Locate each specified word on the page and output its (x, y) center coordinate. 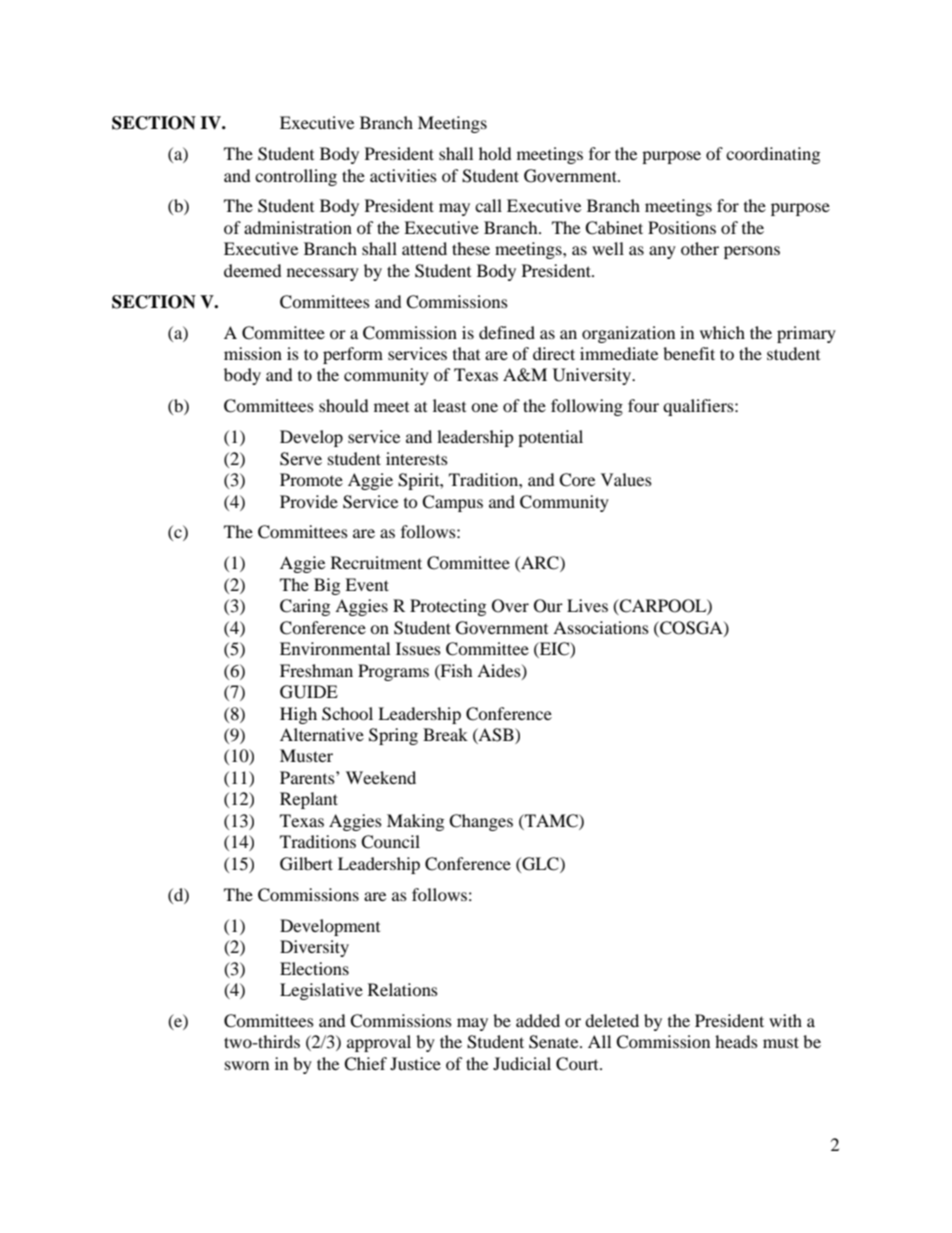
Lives (587, 605)
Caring (305, 607)
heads (736, 1041)
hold (495, 153)
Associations (601, 627)
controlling (296, 177)
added (538, 1020)
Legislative (321, 991)
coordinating (773, 155)
